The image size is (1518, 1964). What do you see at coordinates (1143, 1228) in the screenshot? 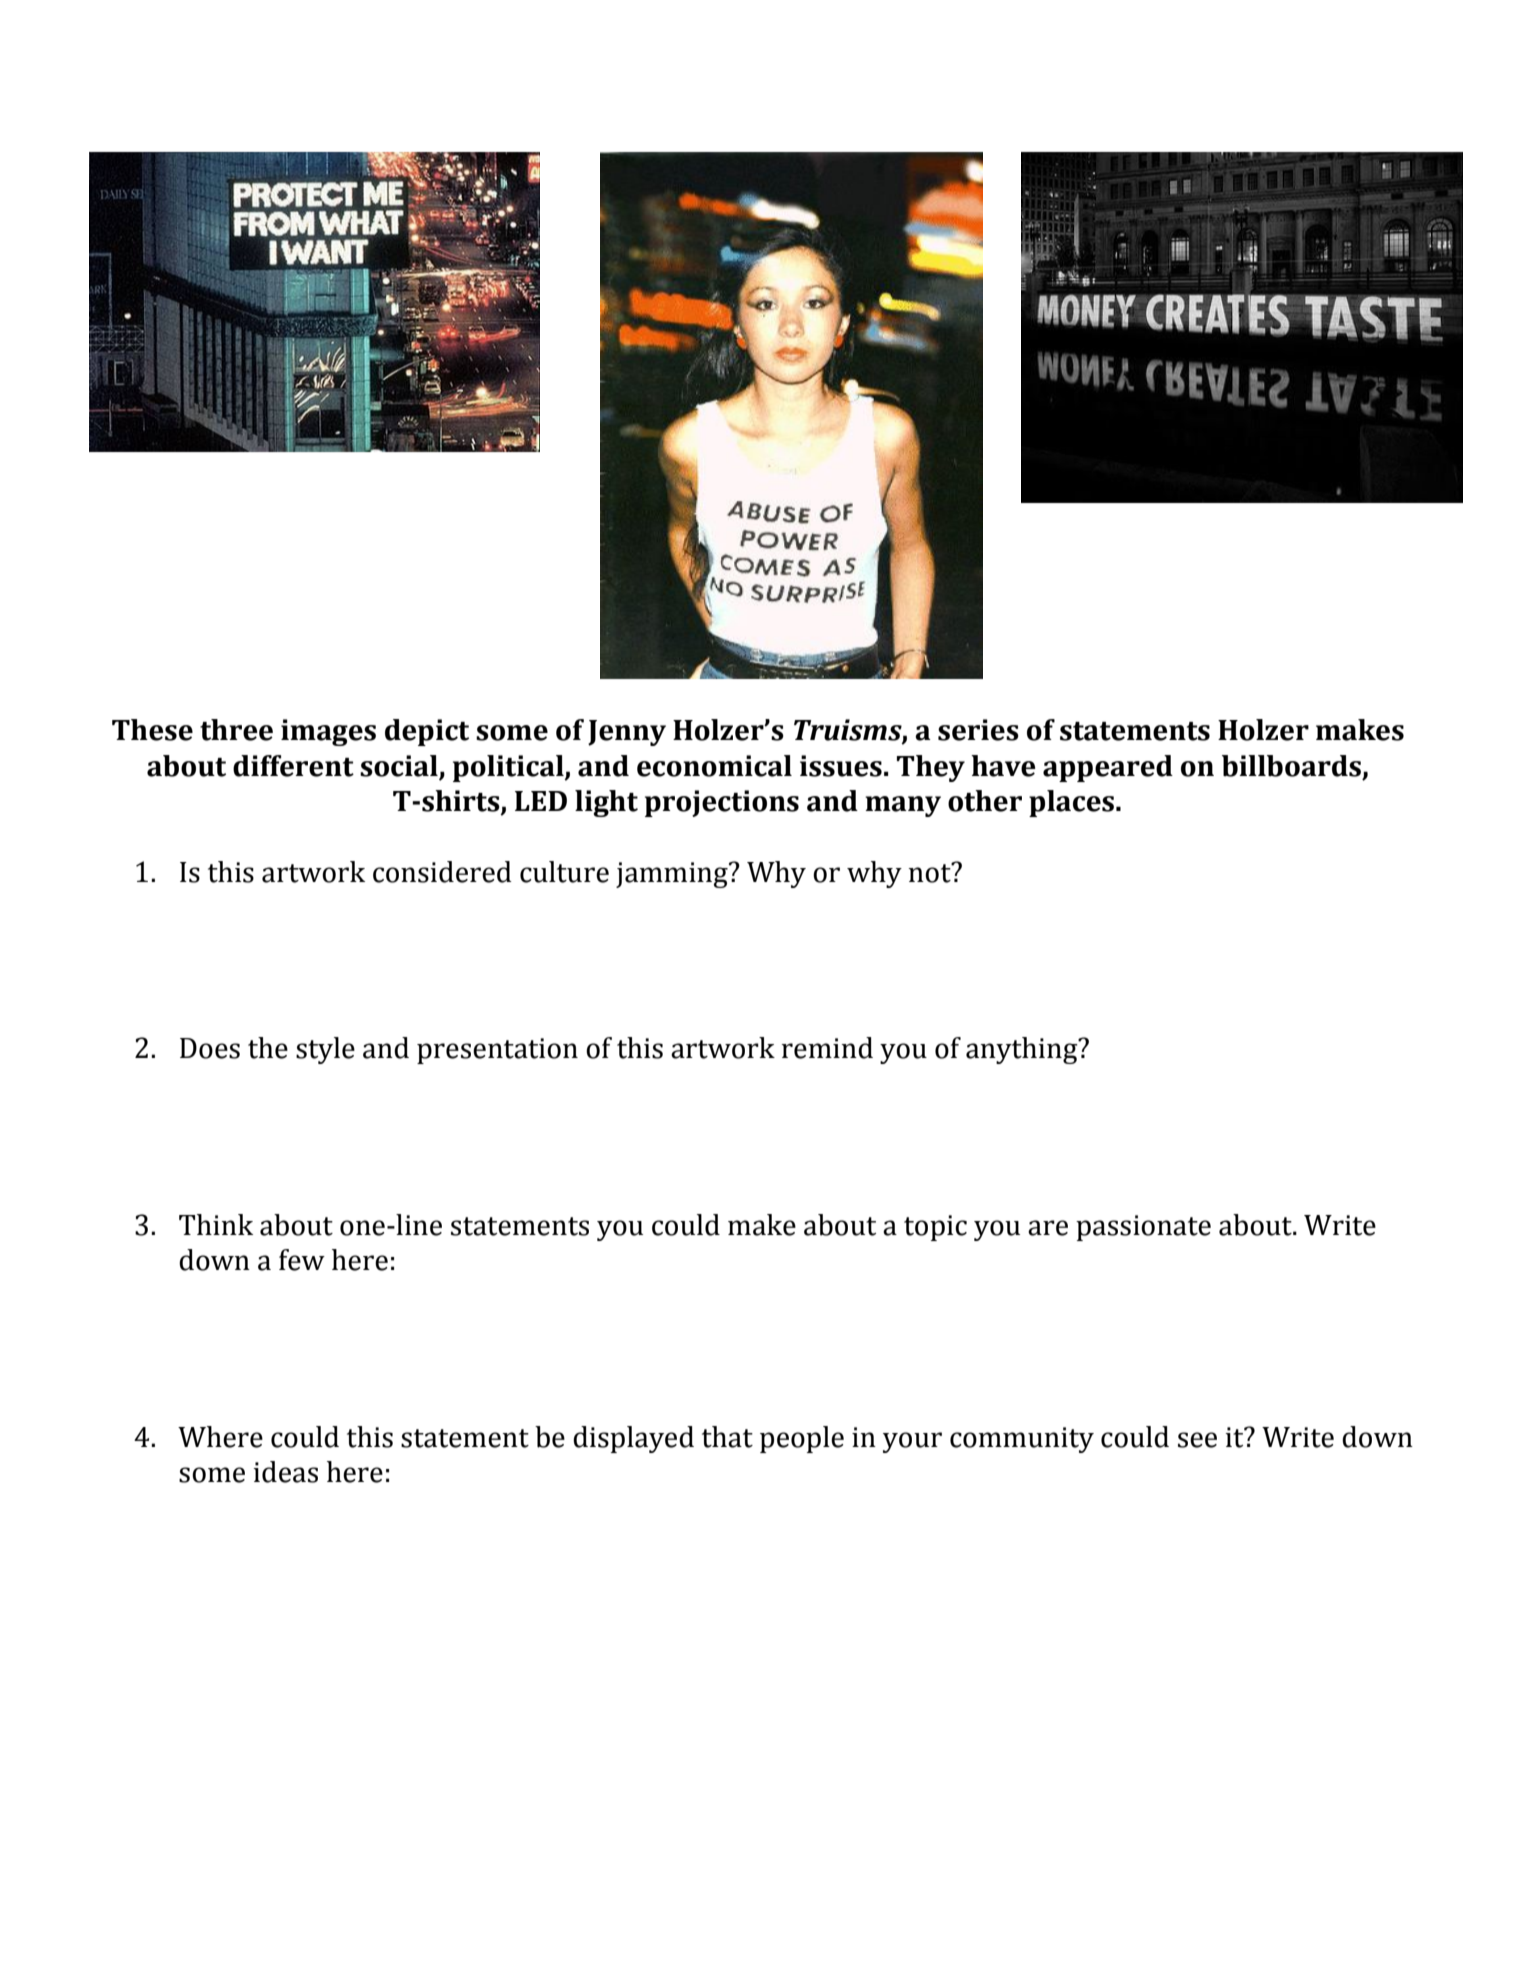
I see `passionate` at bounding box center [1143, 1228].
